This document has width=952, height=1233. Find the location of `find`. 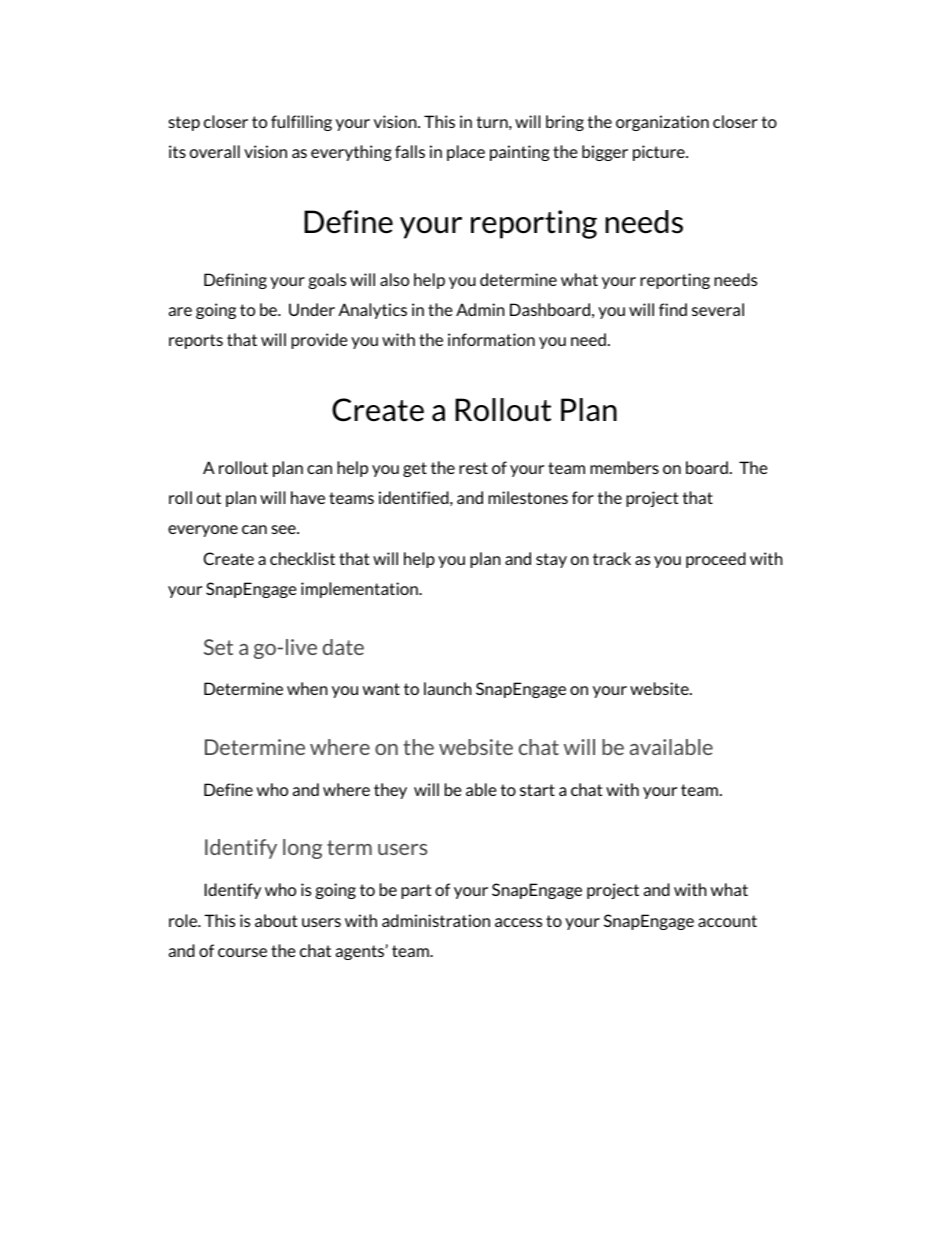

find is located at coordinates (673, 309).
